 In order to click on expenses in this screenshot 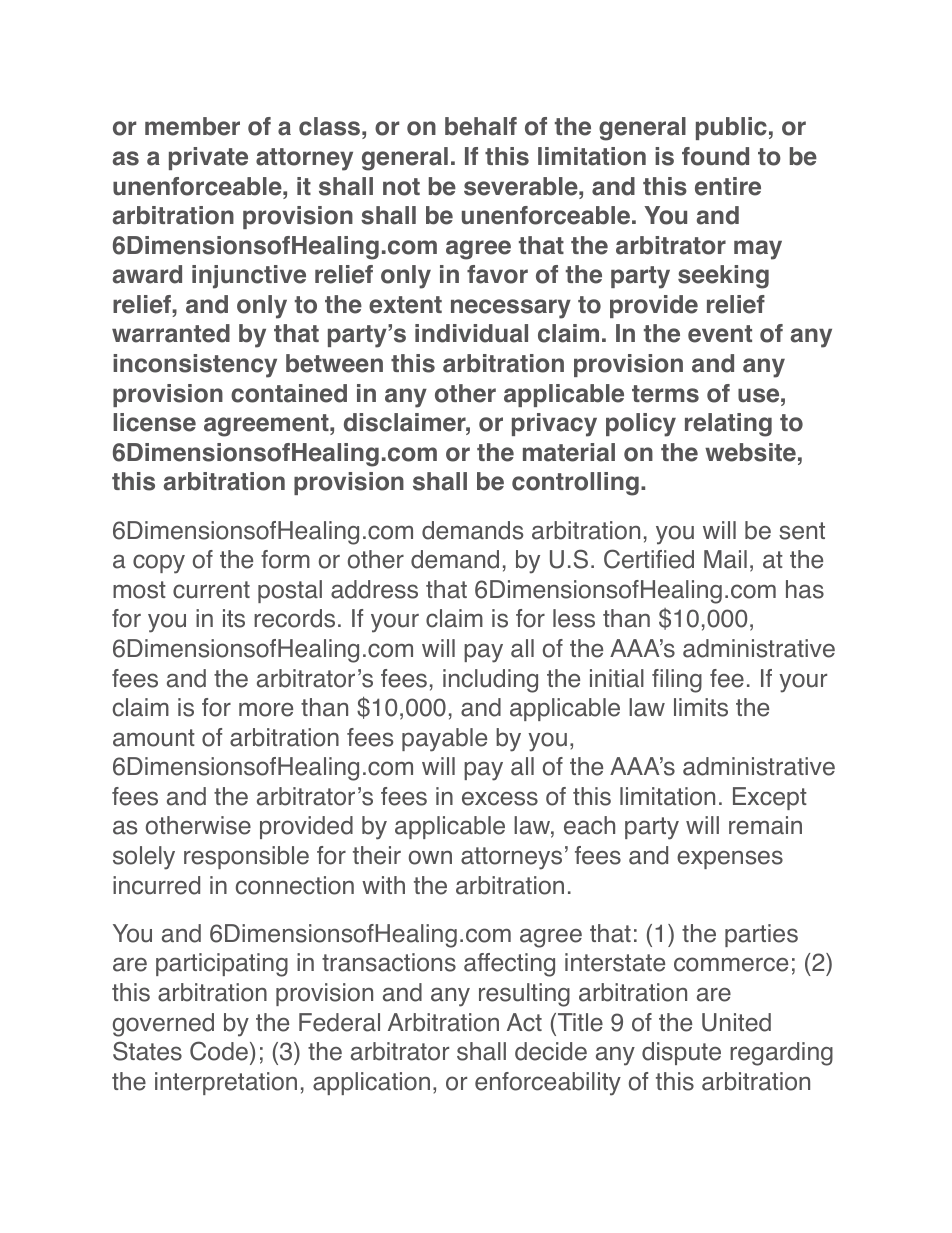, I will do `click(730, 859)`.
